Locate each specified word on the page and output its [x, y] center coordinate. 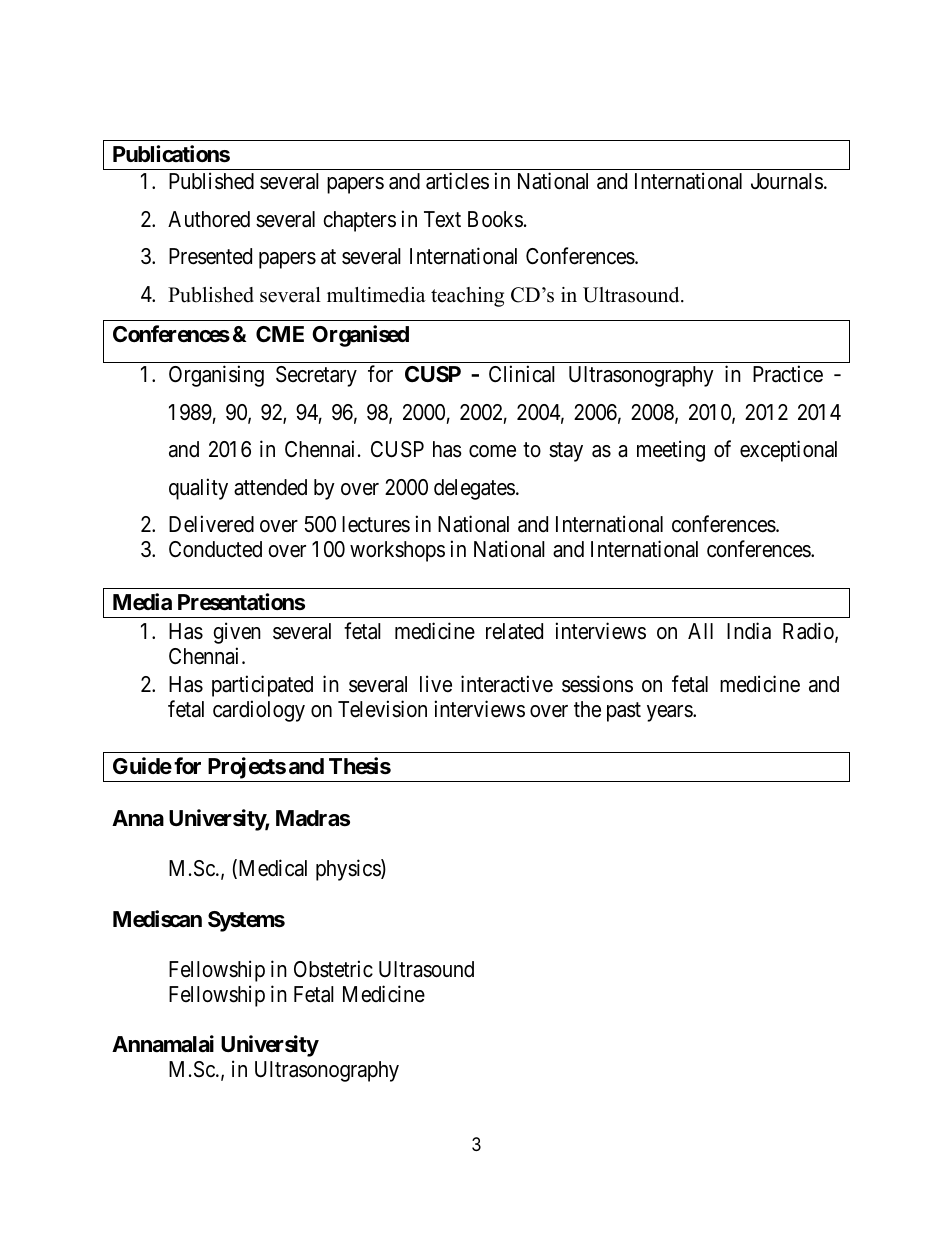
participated [262, 686]
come [492, 451]
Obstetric [333, 969]
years [670, 713]
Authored [209, 219]
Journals [787, 181]
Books [495, 219]
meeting [671, 451]
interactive [507, 684]
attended [270, 487]
